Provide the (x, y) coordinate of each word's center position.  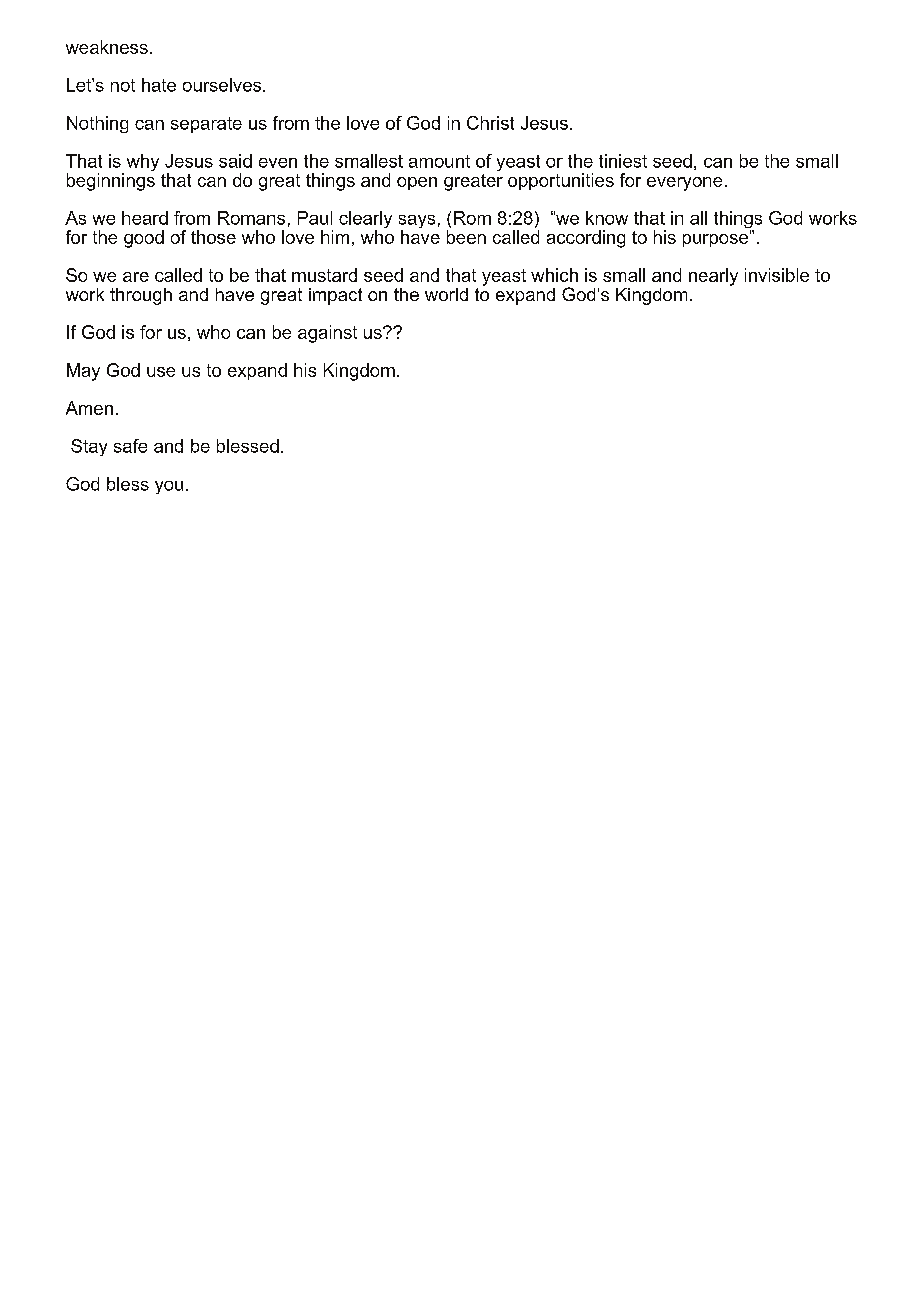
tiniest (623, 161)
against (327, 334)
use (161, 372)
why (143, 162)
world (446, 294)
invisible (777, 275)
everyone (684, 184)
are (136, 277)
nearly (713, 277)
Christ (490, 123)
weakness (107, 47)
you (169, 487)
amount (439, 161)
